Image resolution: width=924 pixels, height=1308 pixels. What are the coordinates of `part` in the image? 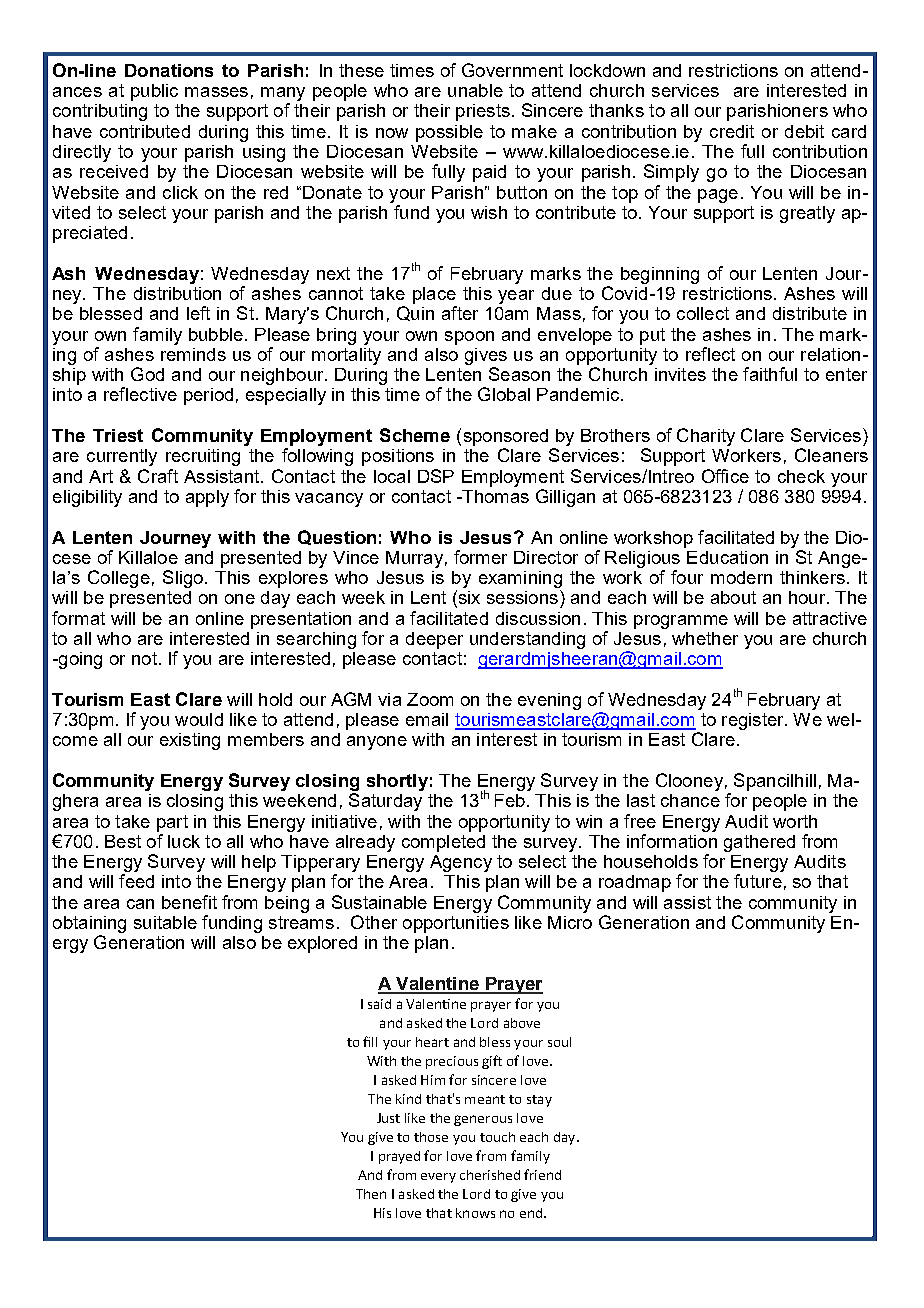 It's located at (172, 823).
